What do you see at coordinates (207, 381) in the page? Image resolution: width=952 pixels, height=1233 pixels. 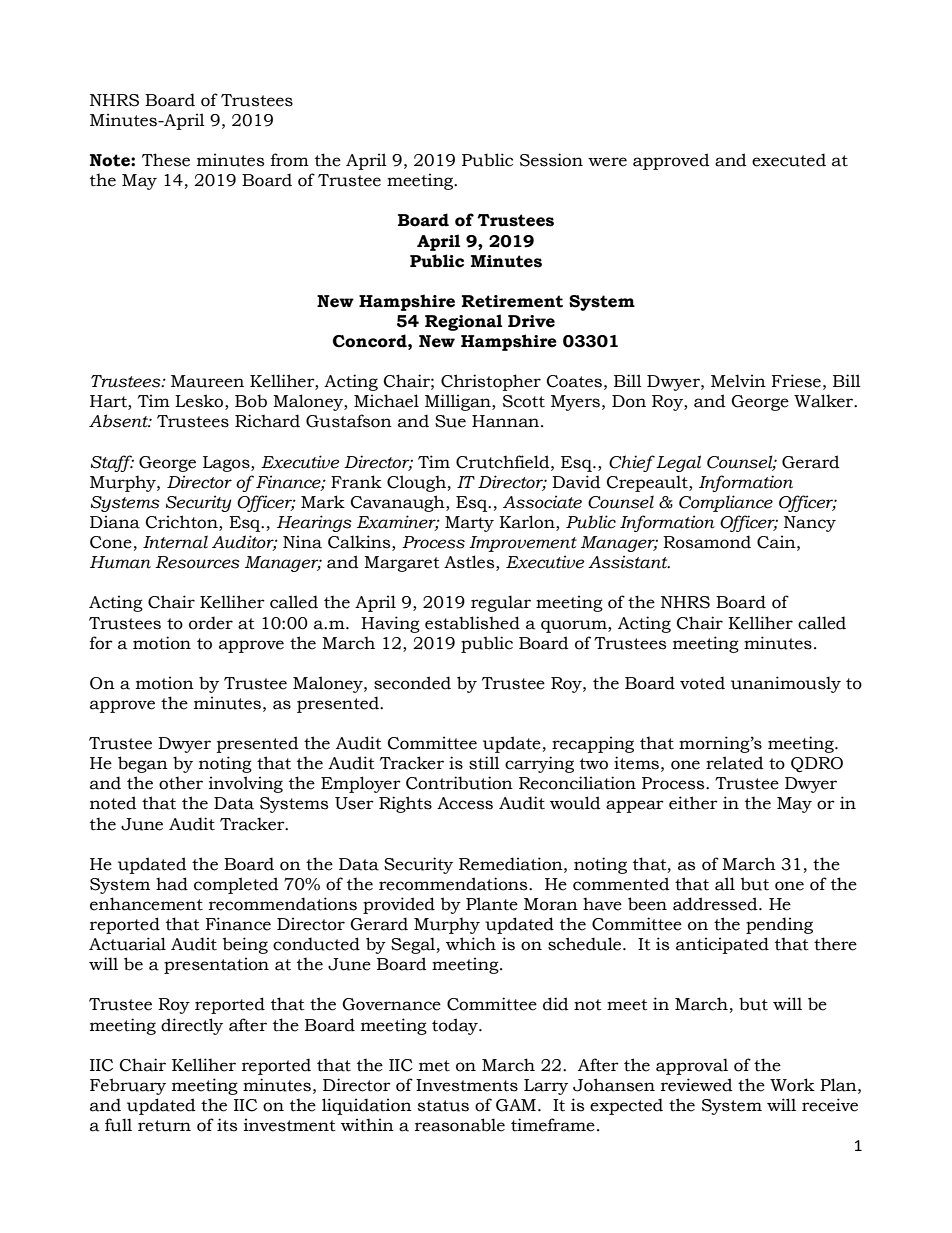 I see `Maureen` at bounding box center [207, 381].
